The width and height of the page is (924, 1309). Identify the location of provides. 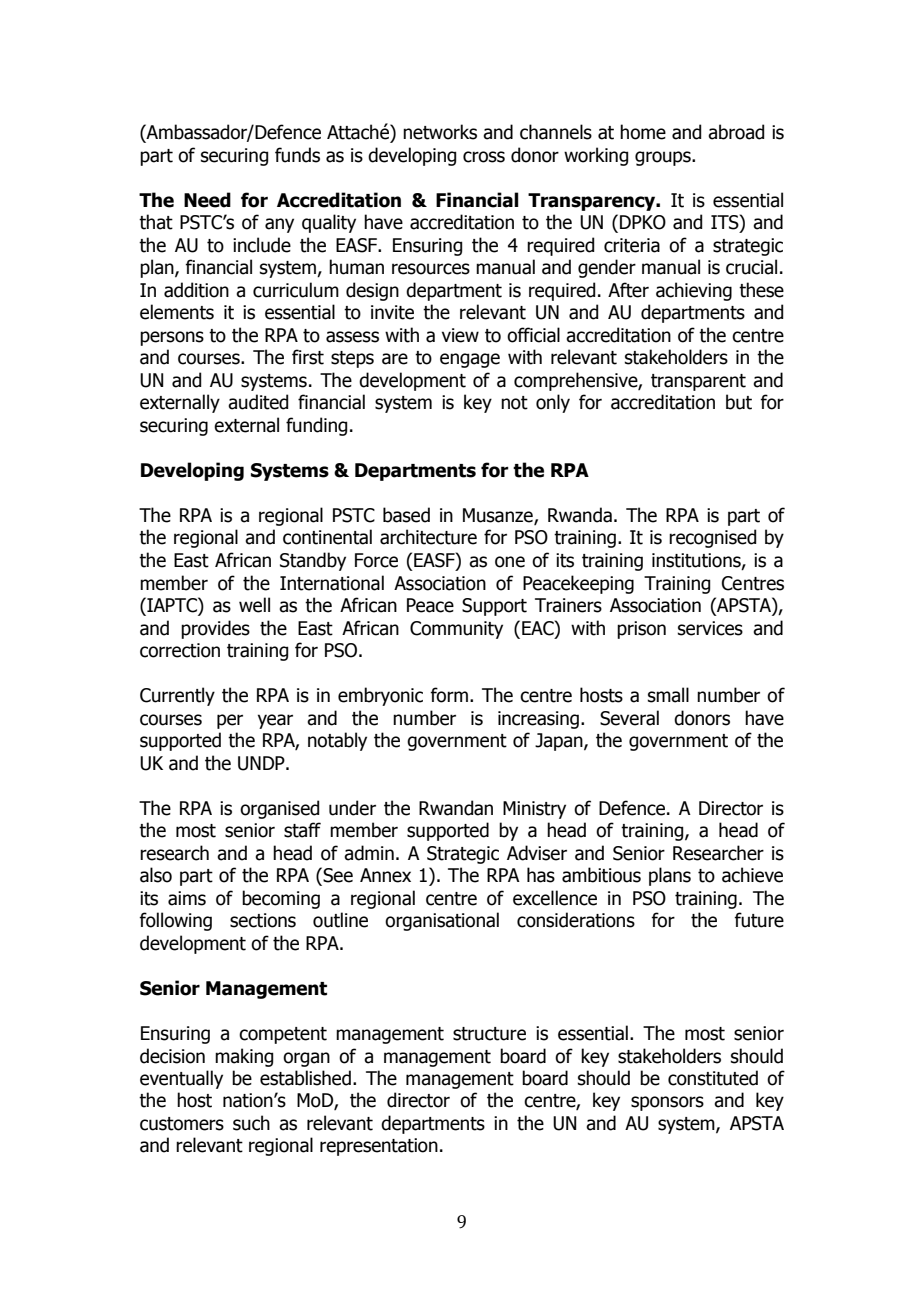
(215, 629).
